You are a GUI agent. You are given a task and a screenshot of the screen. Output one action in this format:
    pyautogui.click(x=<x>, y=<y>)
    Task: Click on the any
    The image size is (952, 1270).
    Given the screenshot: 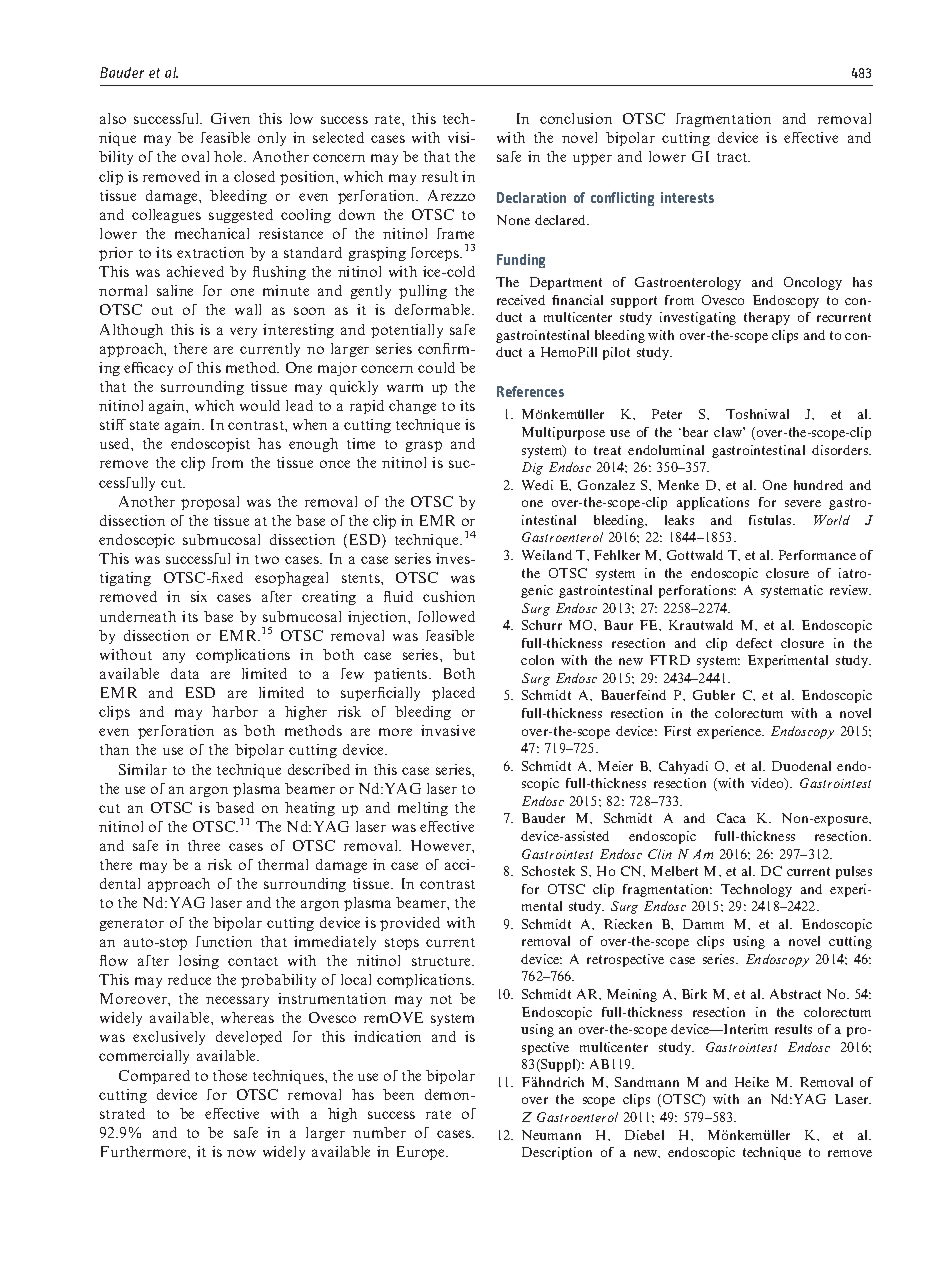 What is the action you would take?
    pyautogui.click(x=174, y=657)
